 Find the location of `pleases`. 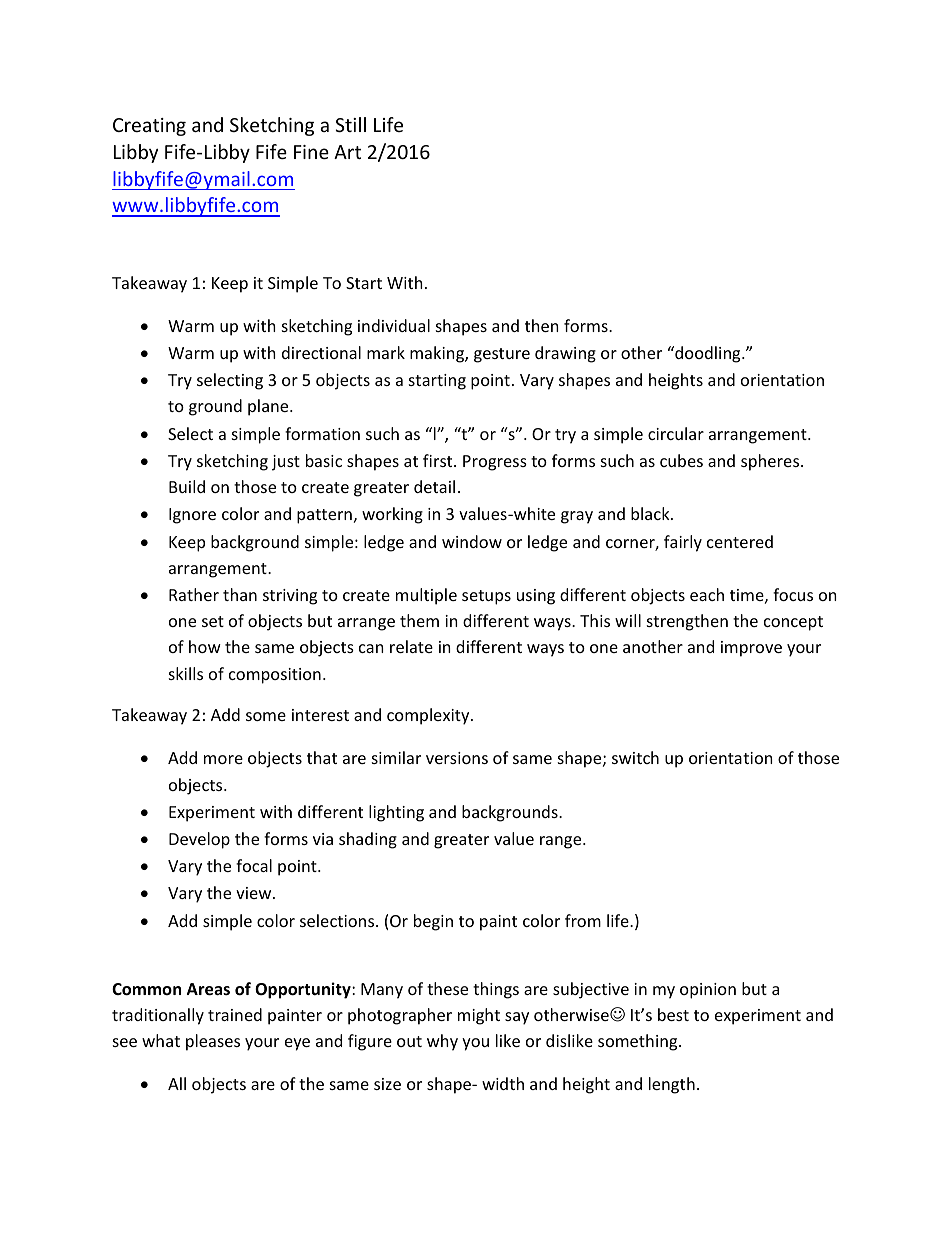

pleases is located at coordinates (213, 1042).
